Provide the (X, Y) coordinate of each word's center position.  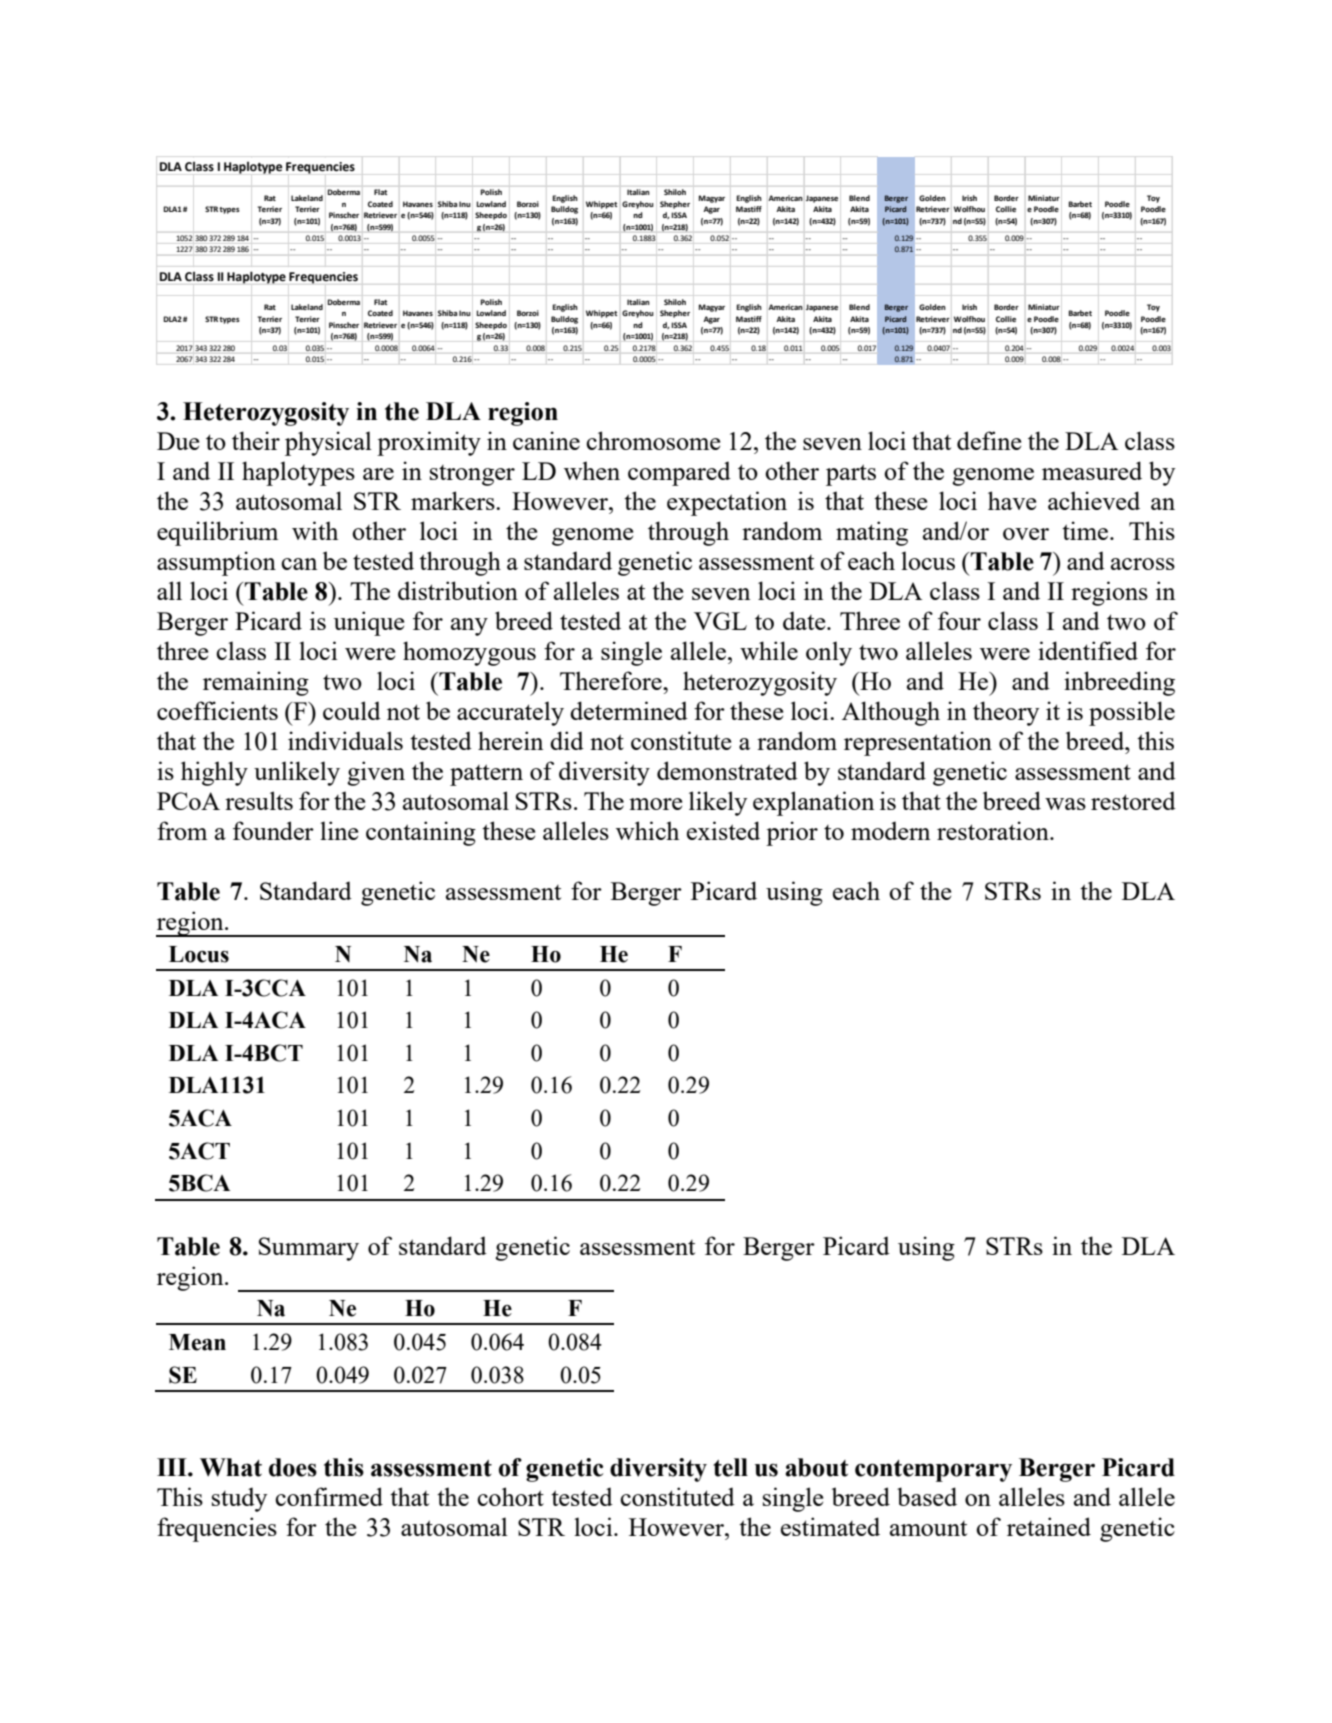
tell (730, 1467)
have (1012, 500)
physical (328, 443)
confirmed (329, 1496)
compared (679, 473)
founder (273, 830)
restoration (994, 830)
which (647, 830)
